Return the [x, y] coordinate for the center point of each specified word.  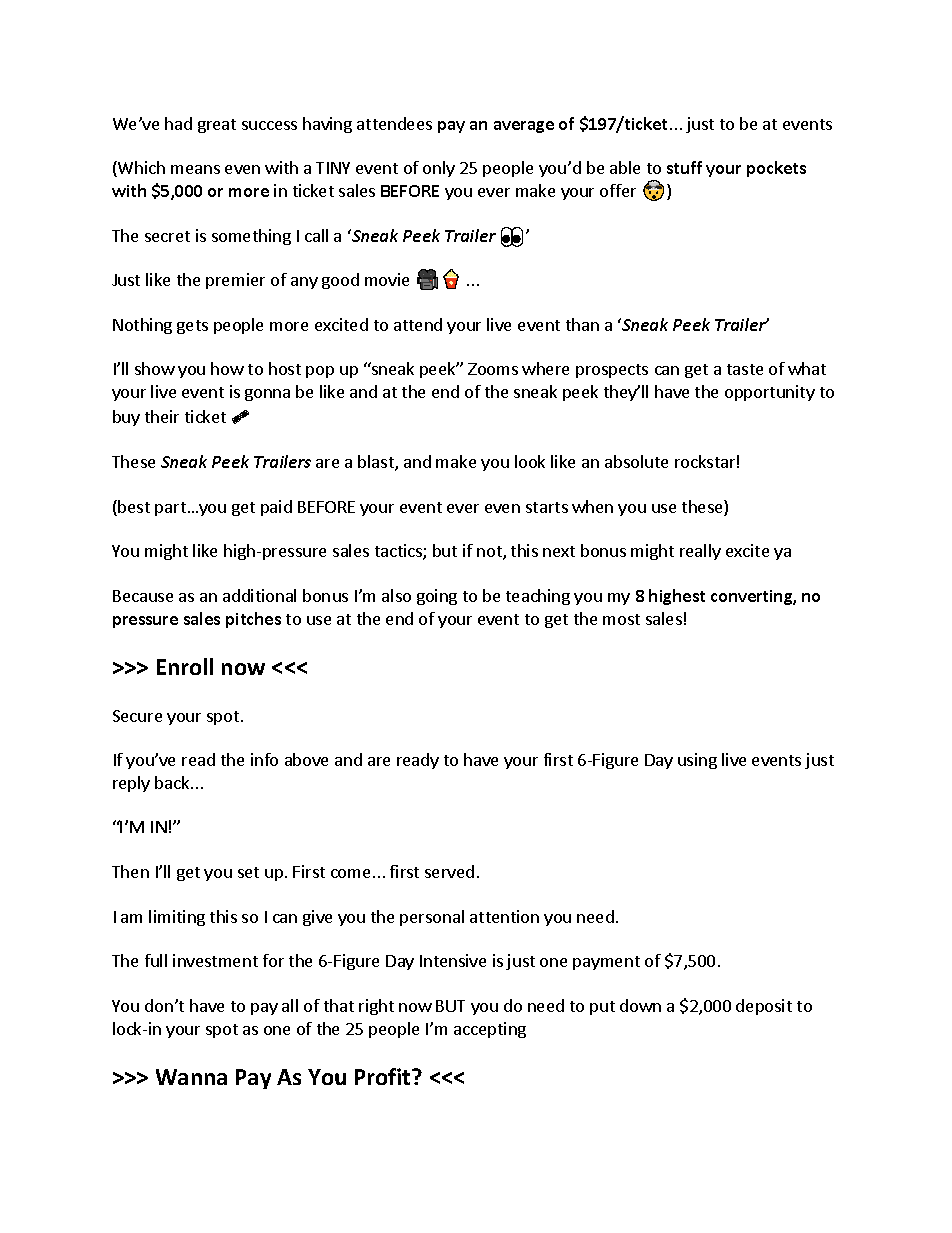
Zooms [493, 369]
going [437, 597]
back [173, 782]
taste [745, 369]
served [449, 871]
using [697, 761]
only [439, 169]
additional [259, 595]
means [195, 169]
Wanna [191, 1077]
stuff [684, 167]
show [155, 368]
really [700, 552]
